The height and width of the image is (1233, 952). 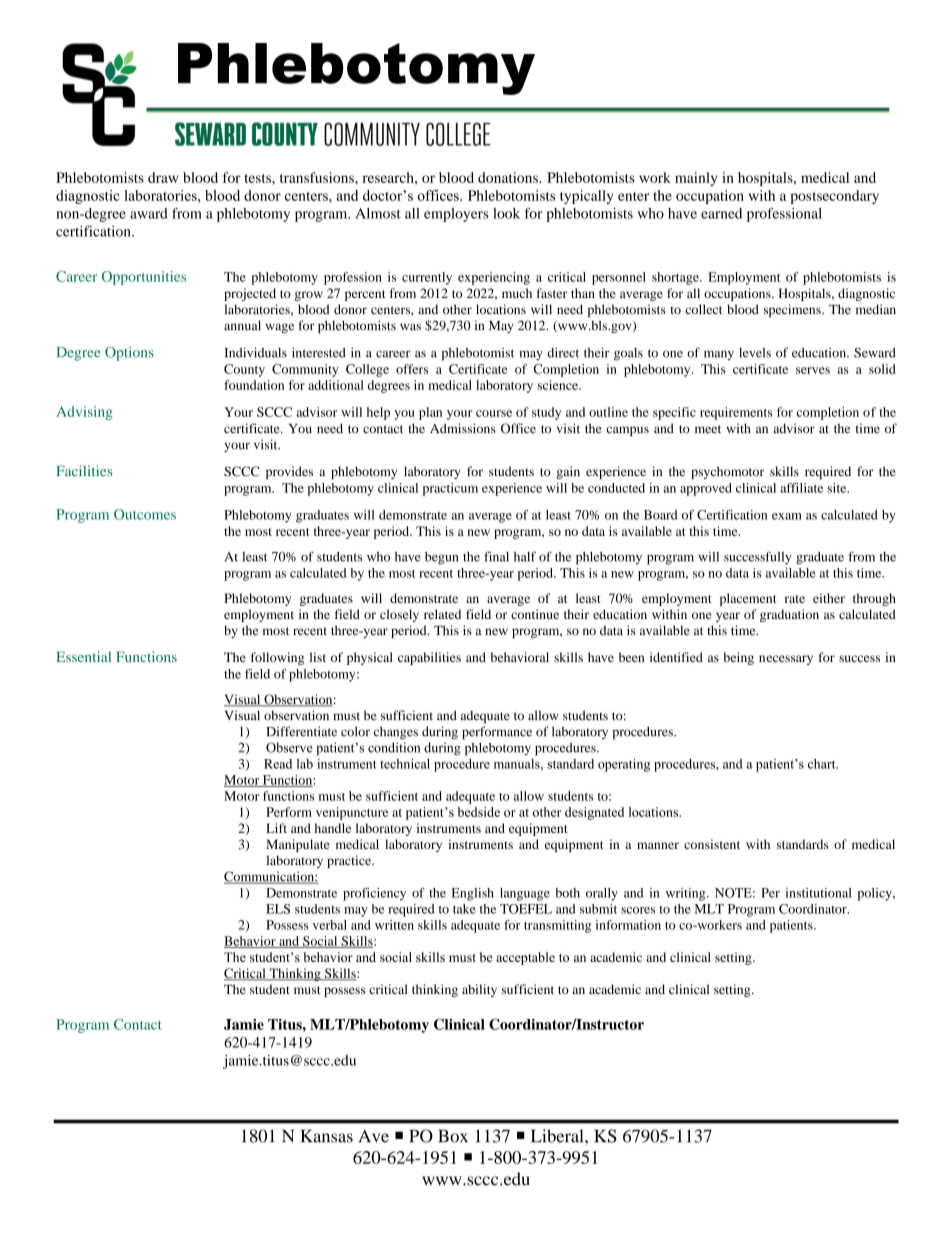 I want to click on Essential, so click(x=83, y=656).
